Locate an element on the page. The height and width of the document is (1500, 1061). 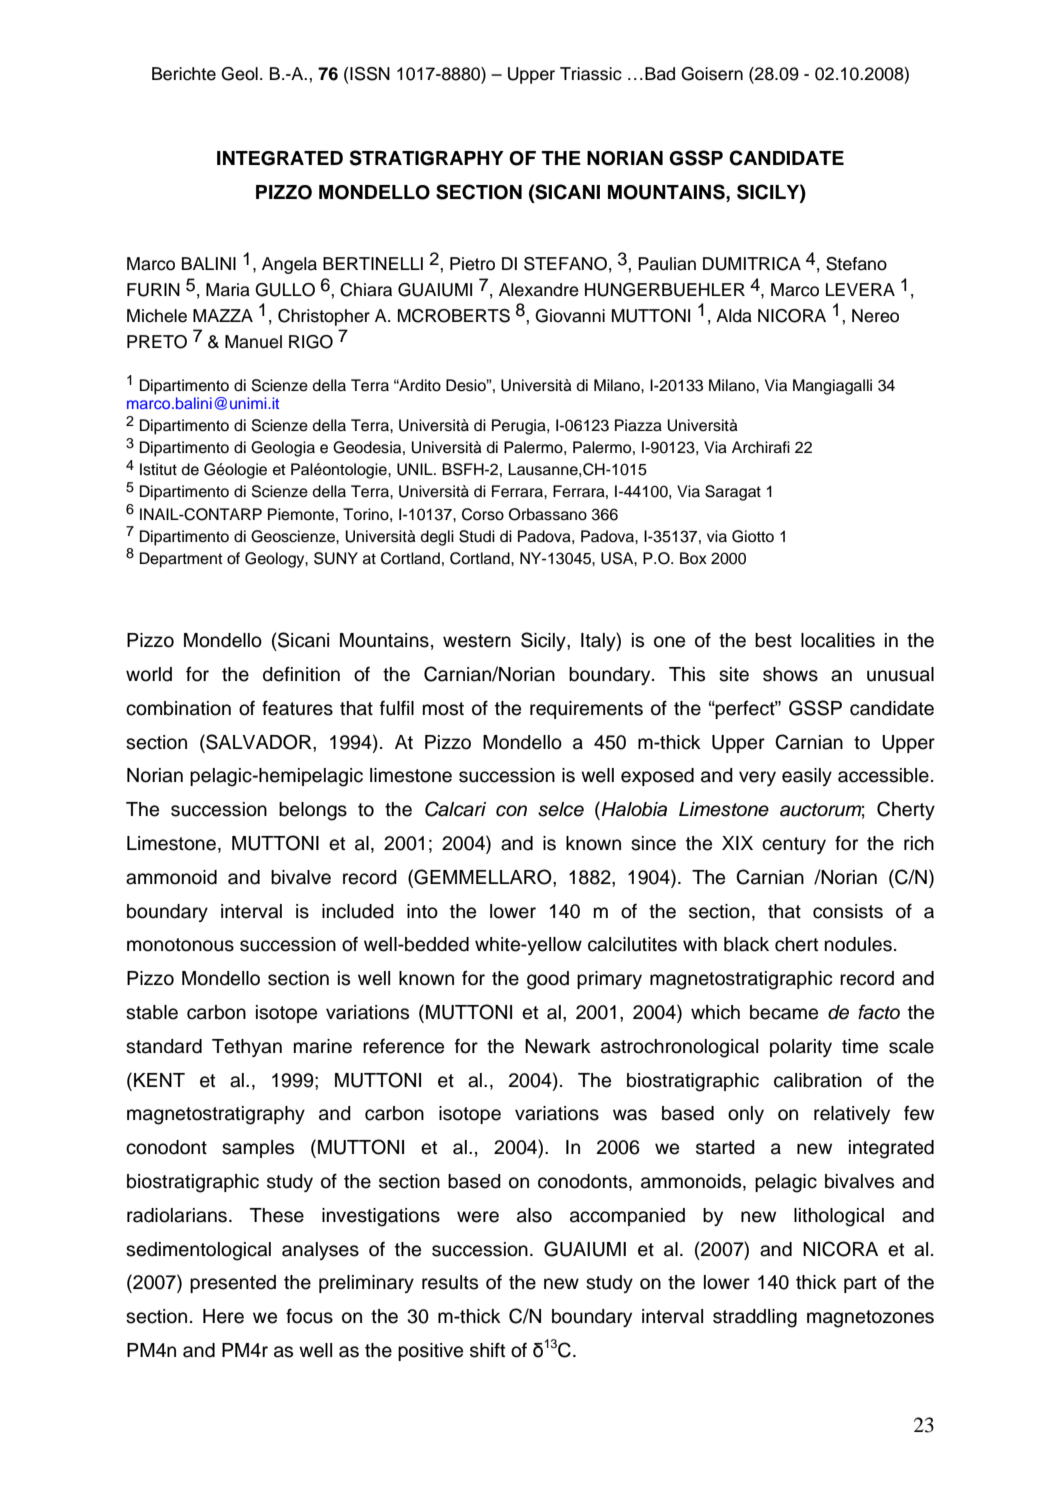
Giovanni is located at coordinates (570, 316).
